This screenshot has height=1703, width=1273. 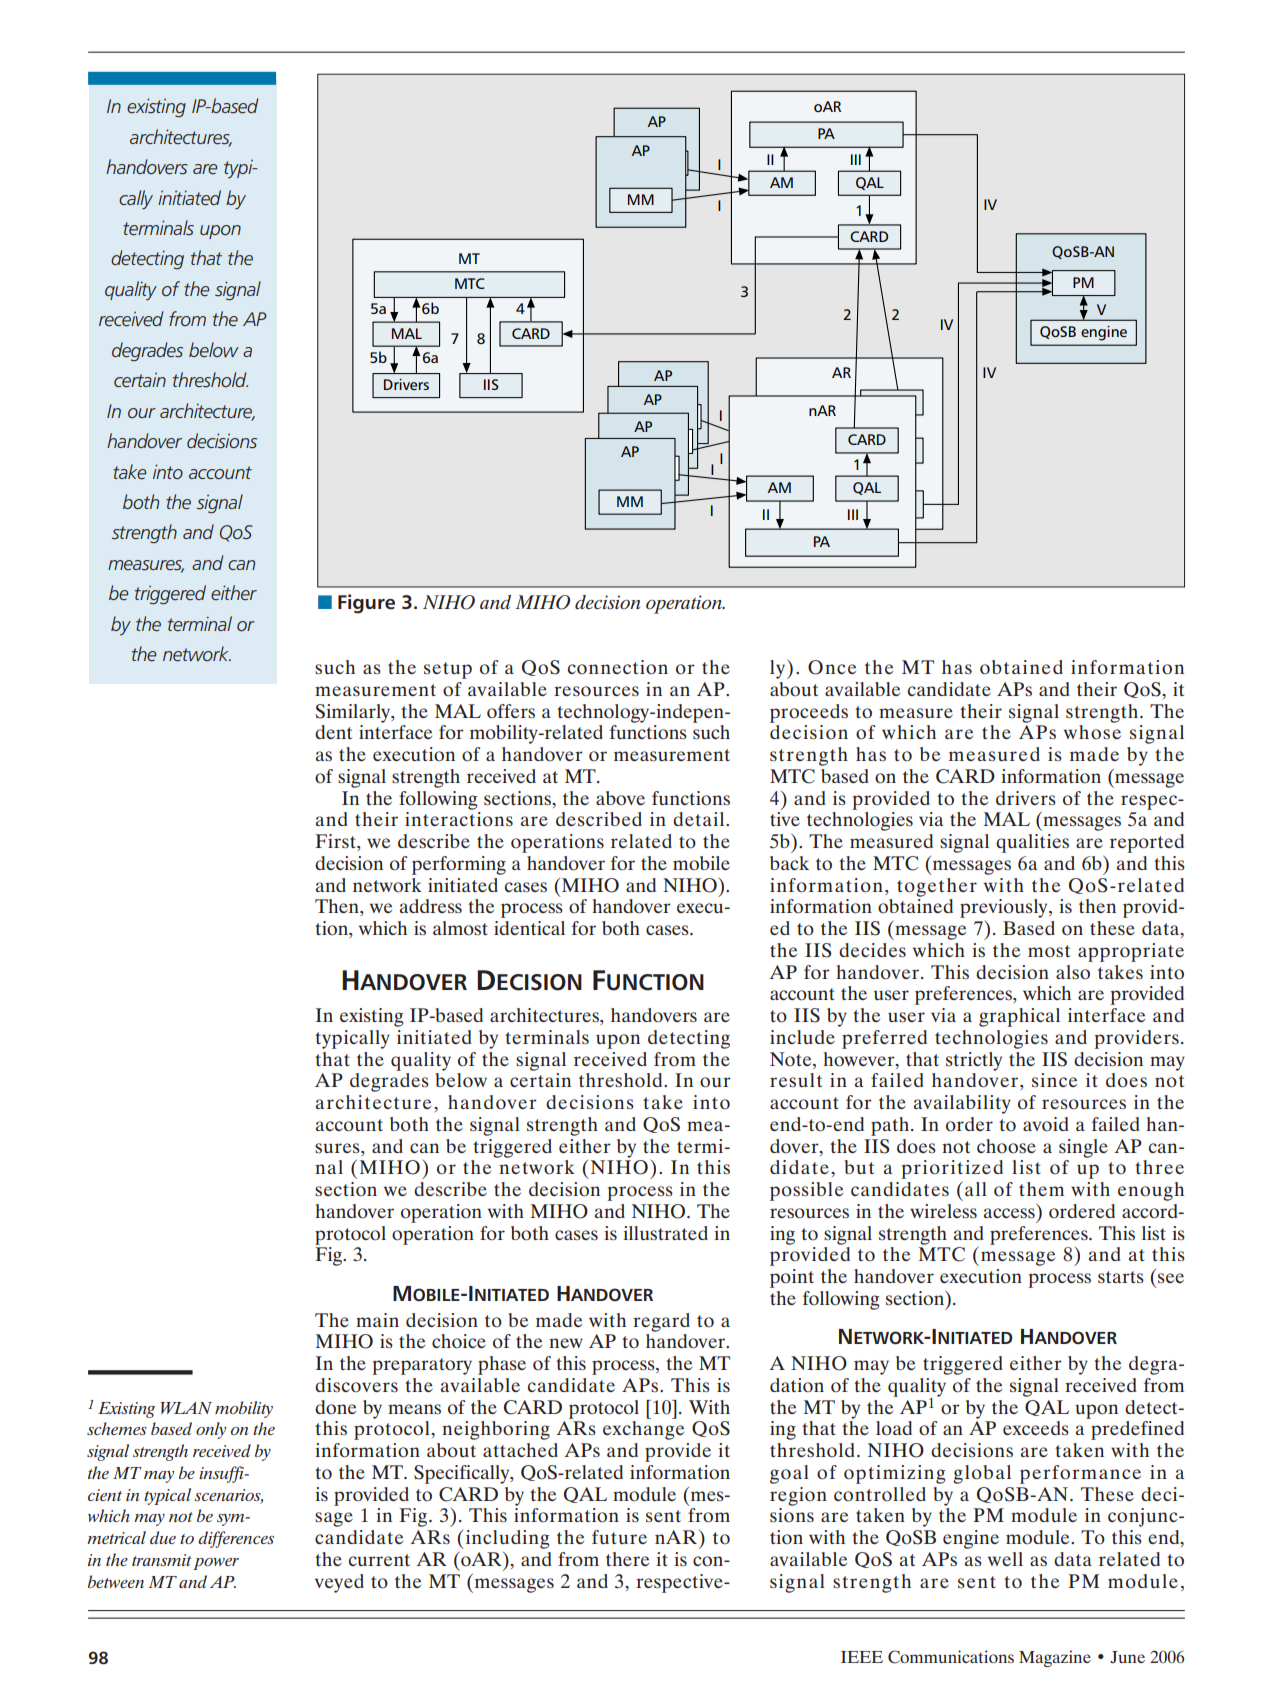 What do you see at coordinates (366, 604) in the screenshot?
I see `Figure` at bounding box center [366, 604].
